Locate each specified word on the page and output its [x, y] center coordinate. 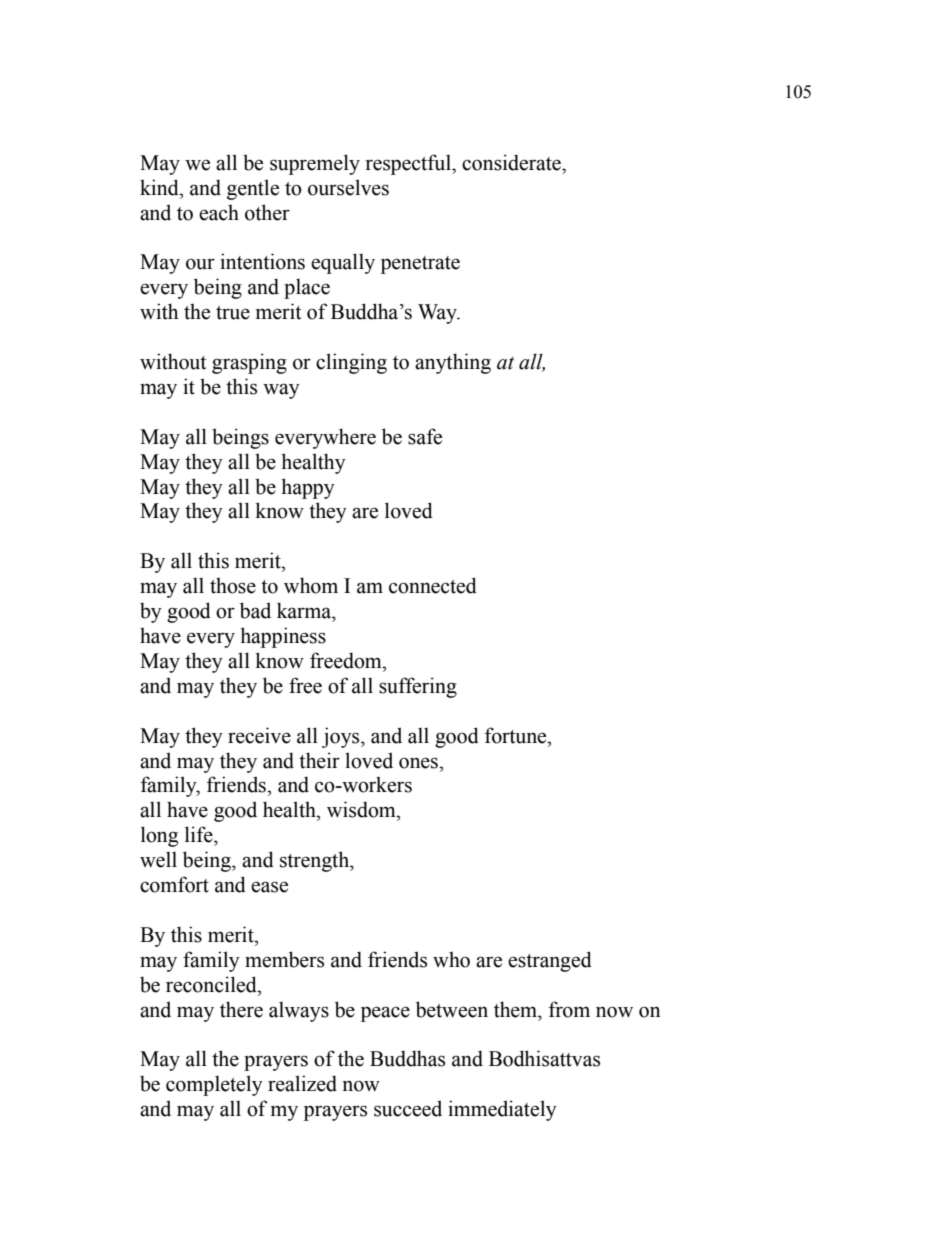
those [233, 585]
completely [214, 1085]
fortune [517, 735]
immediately [502, 1110]
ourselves [348, 187]
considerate [512, 162]
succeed [408, 1108]
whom [311, 585]
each [219, 212]
